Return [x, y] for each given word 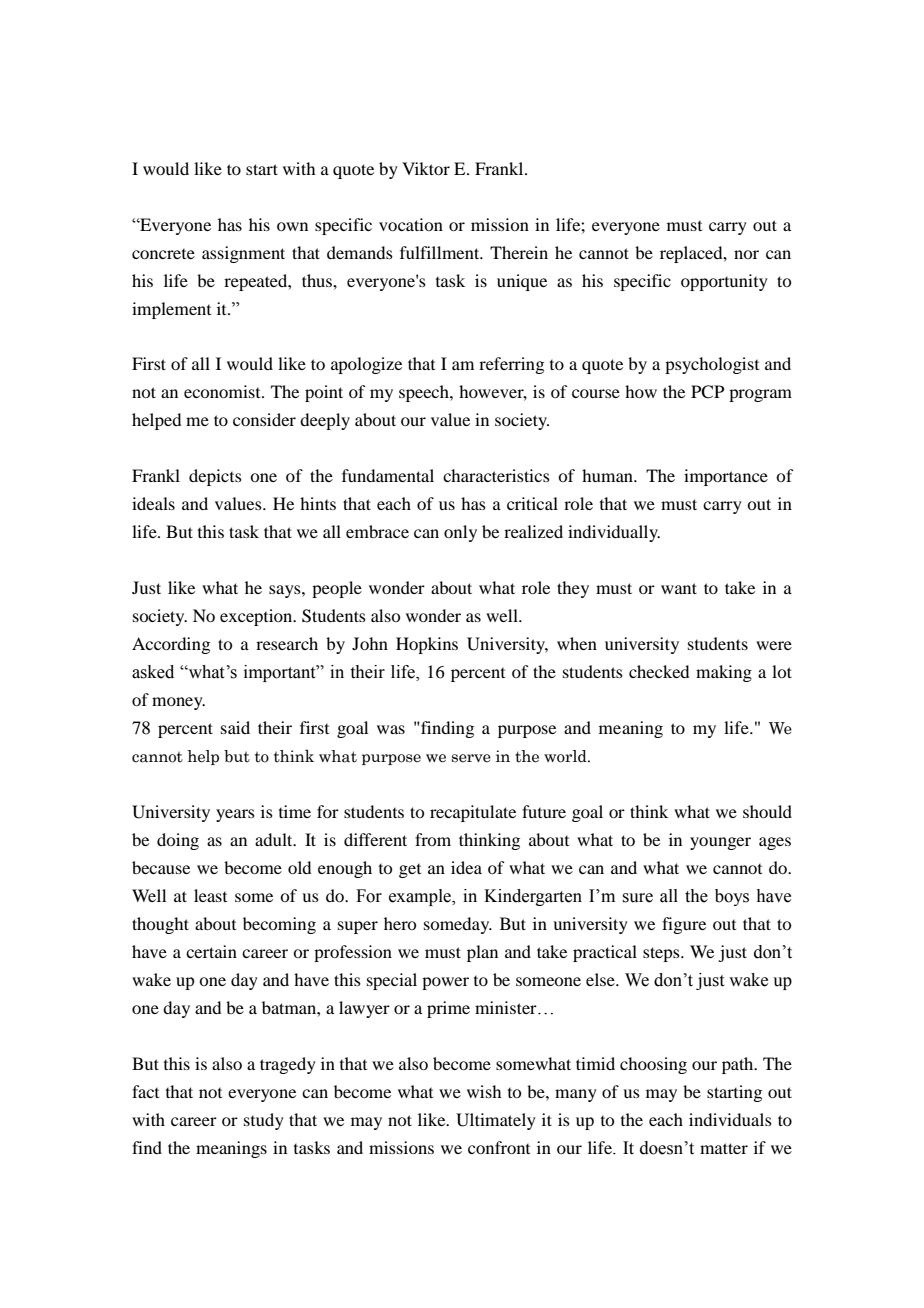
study [264, 1121]
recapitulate [473, 813]
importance [726, 477]
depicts [215, 477]
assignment [243, 254]
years [235, 815]
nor [746, 254]
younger [720, 843]
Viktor [426, 168]
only [460, 533]
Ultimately [496, 1121]
